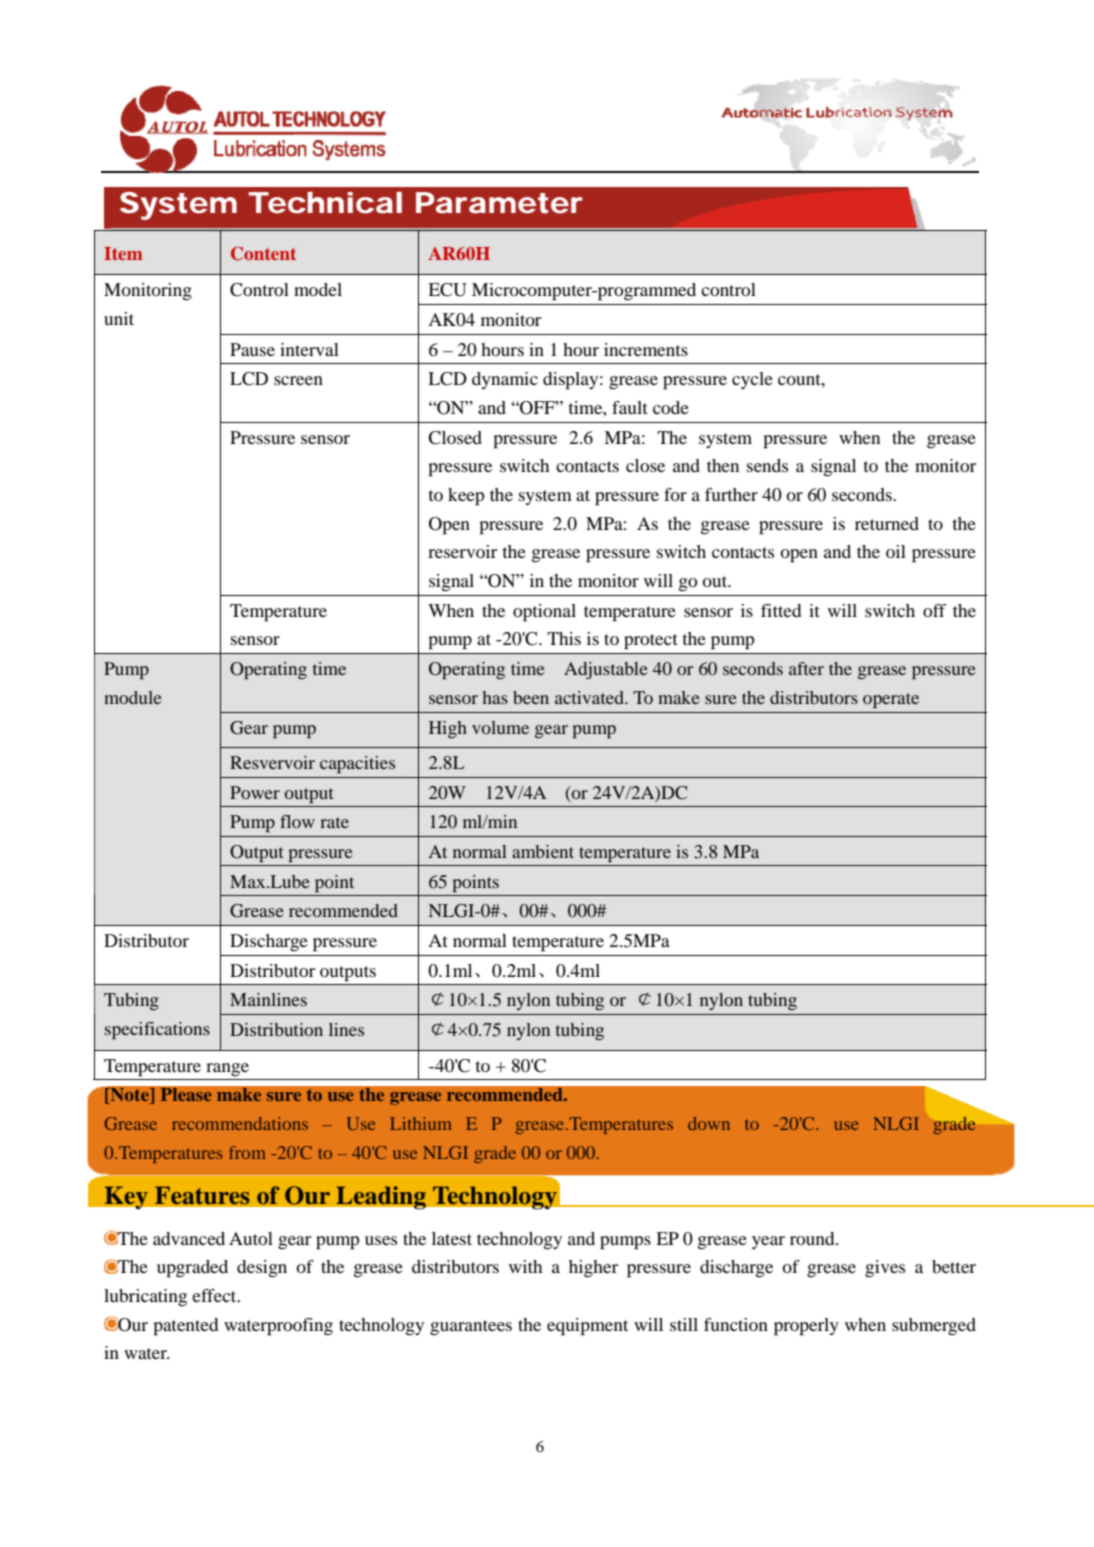 The width and height of the screenshot is (1094, 1547). Describe the element at coordinates (255, 792) in the screenshot. I see `Power` at that location.
